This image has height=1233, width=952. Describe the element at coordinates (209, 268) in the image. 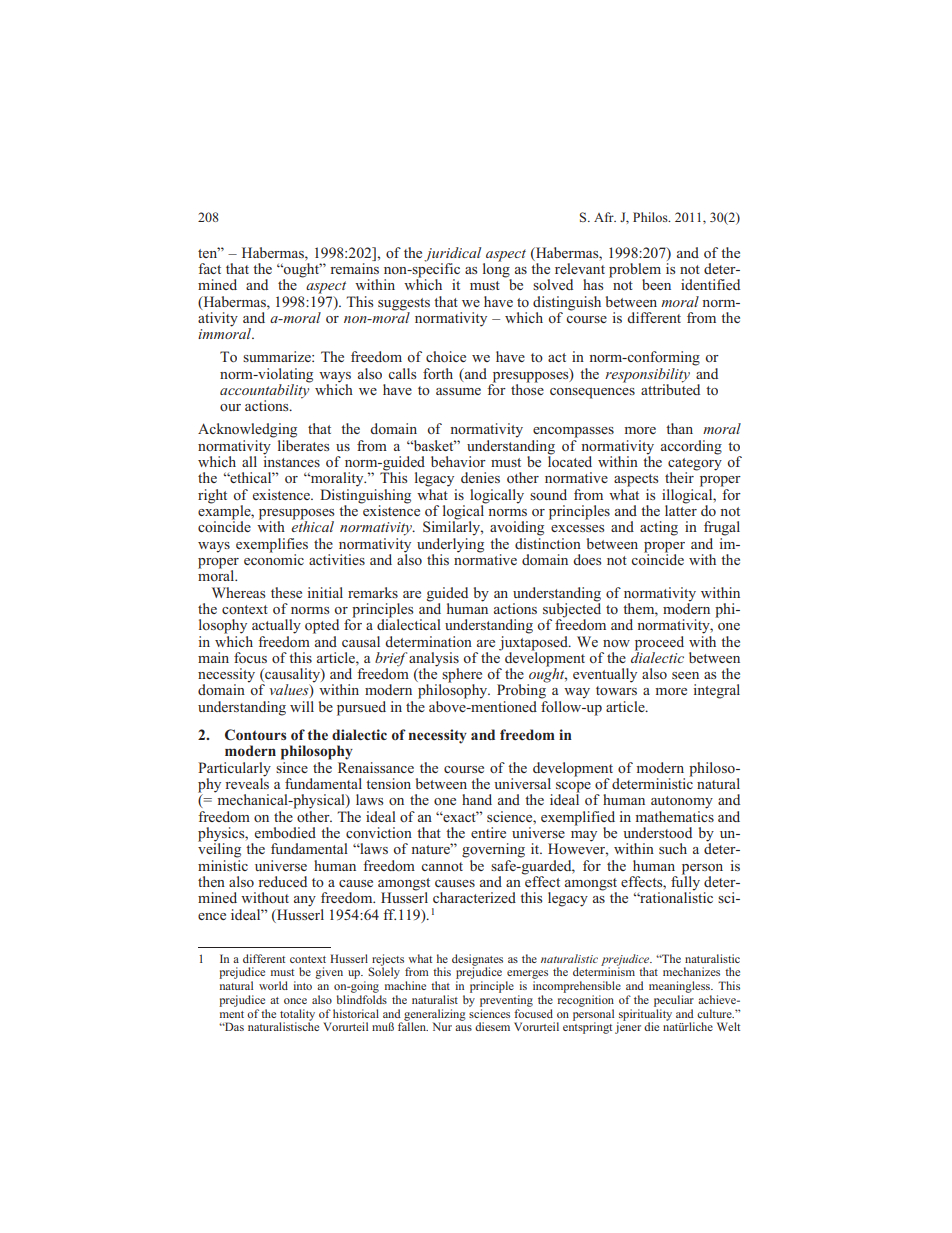

I see `fact` at that location.
